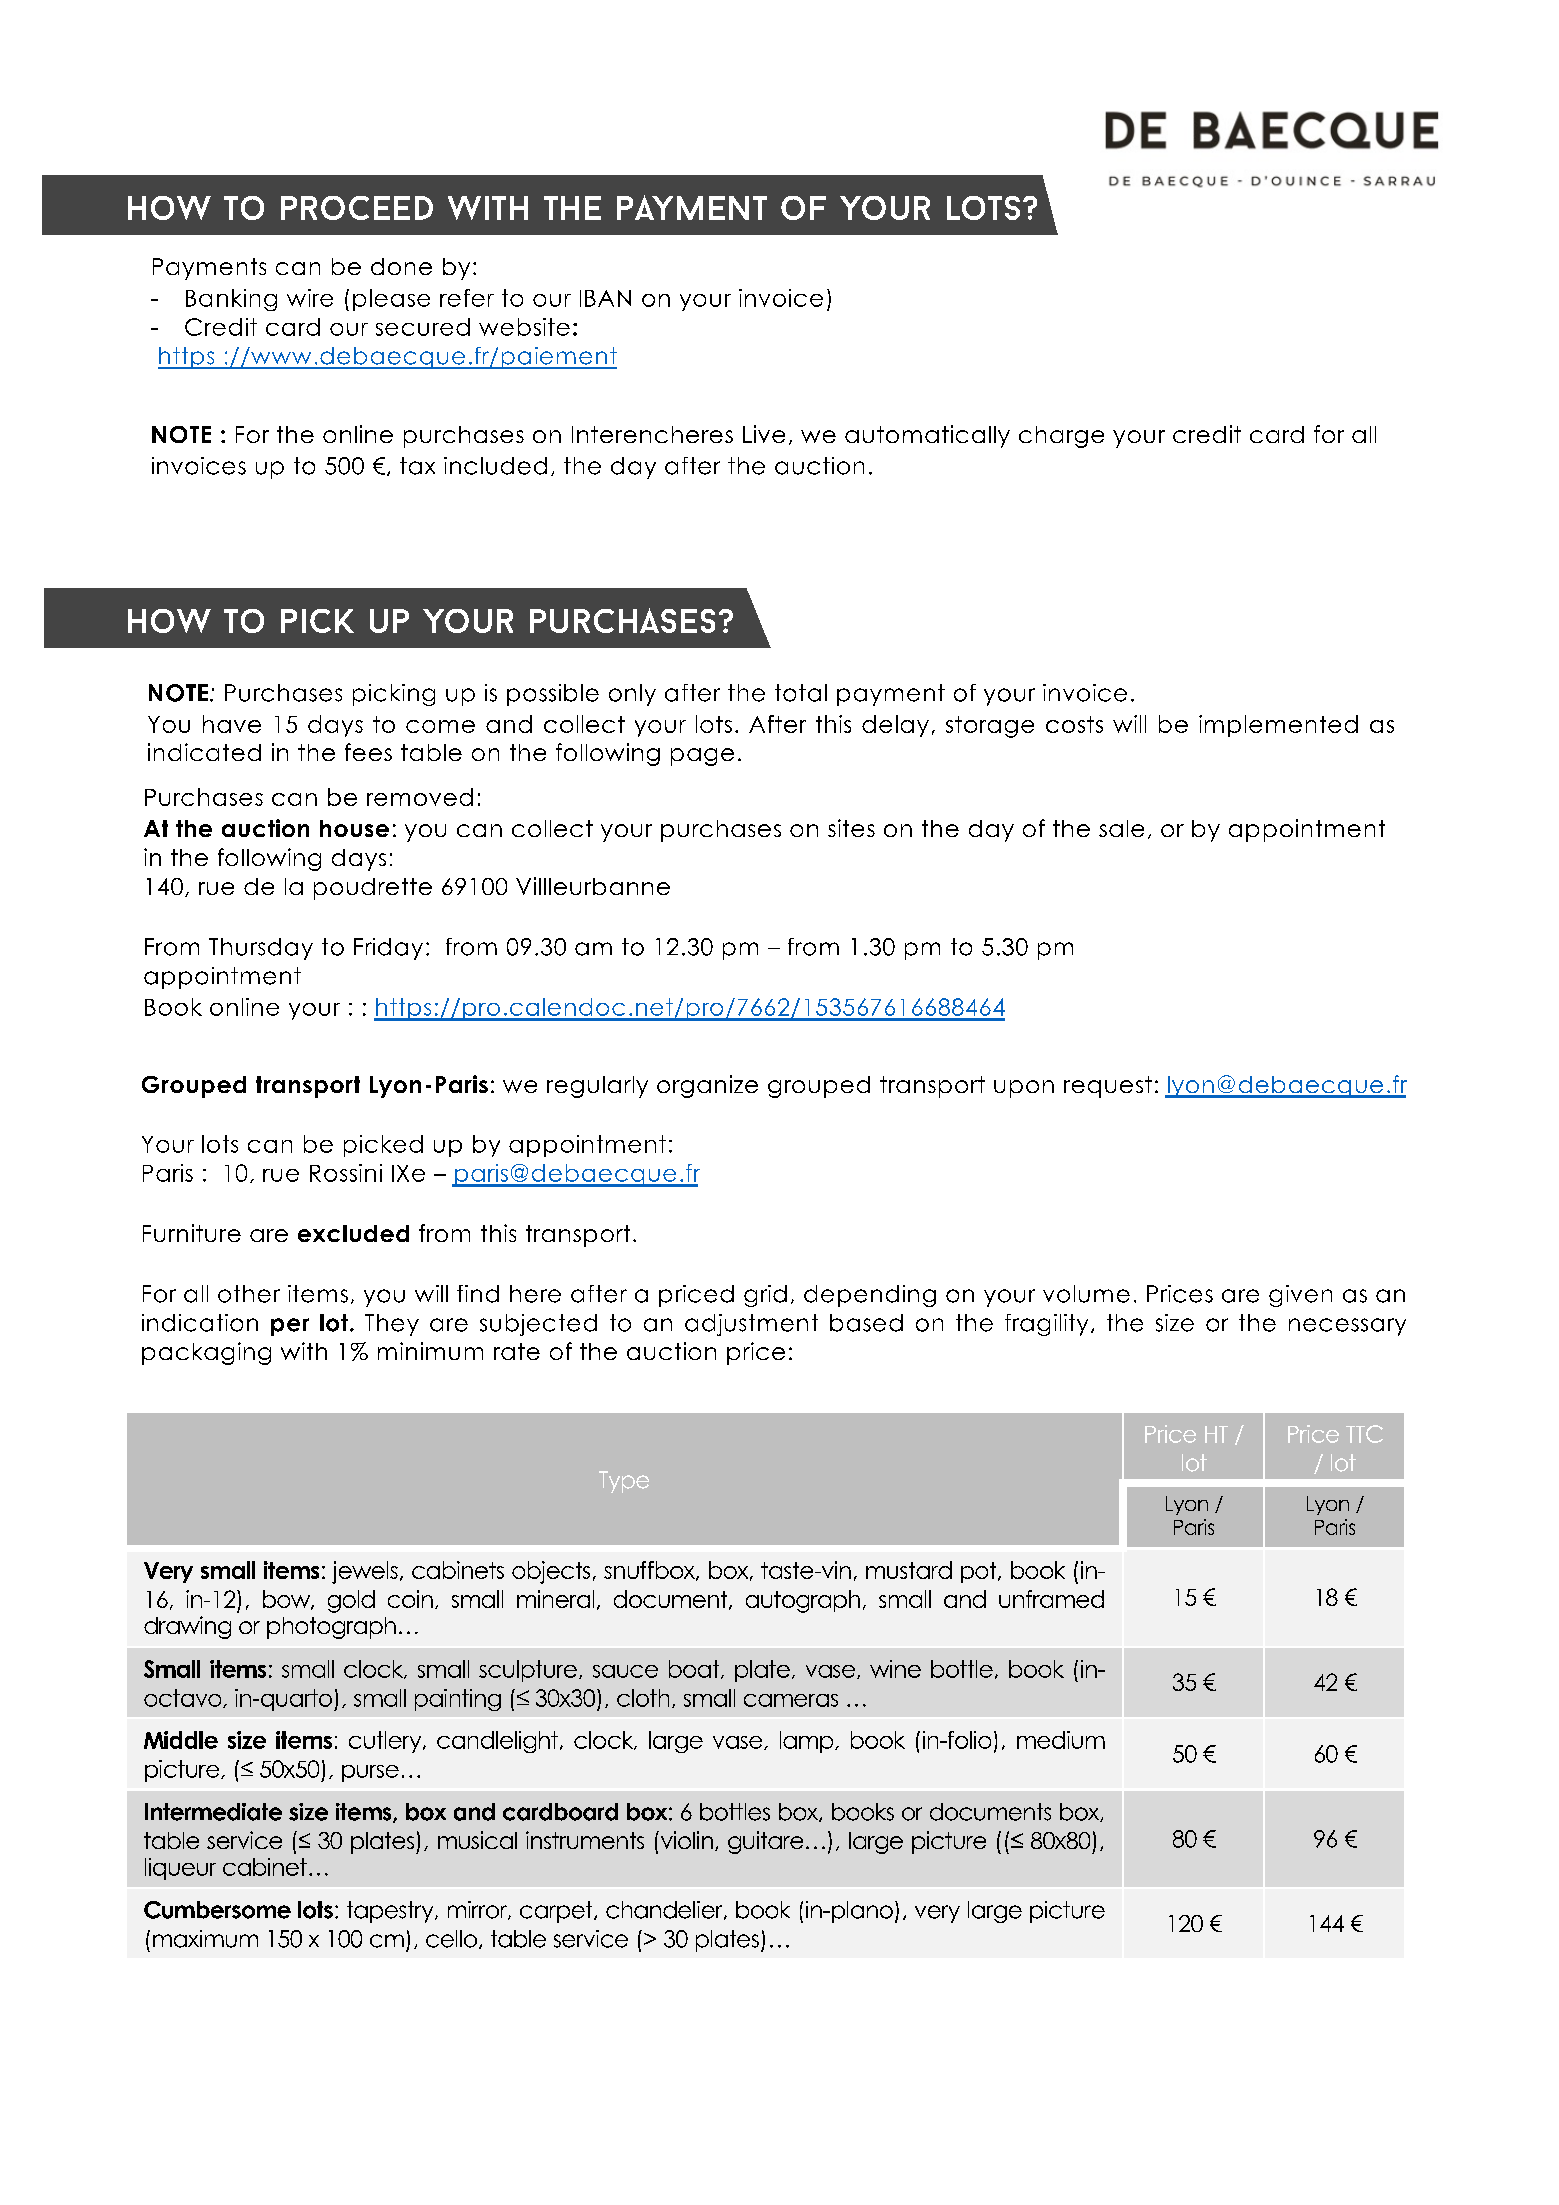  What do you see at coordinates (605, 298) in the screenshot?
I see `IBAN` at bounding box center [605, 298].
